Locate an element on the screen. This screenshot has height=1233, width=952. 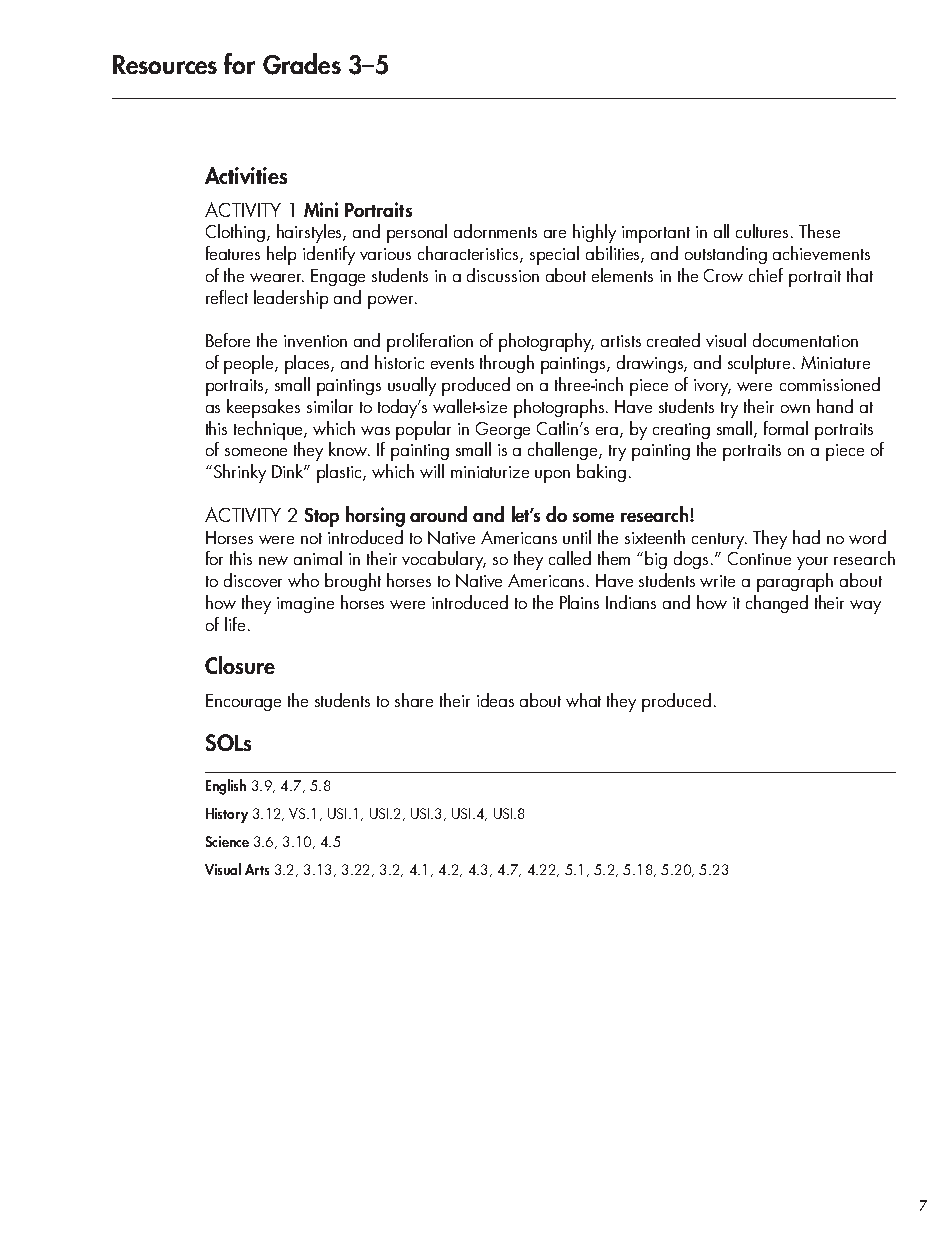
Science is located at coordinates (227, 841).
